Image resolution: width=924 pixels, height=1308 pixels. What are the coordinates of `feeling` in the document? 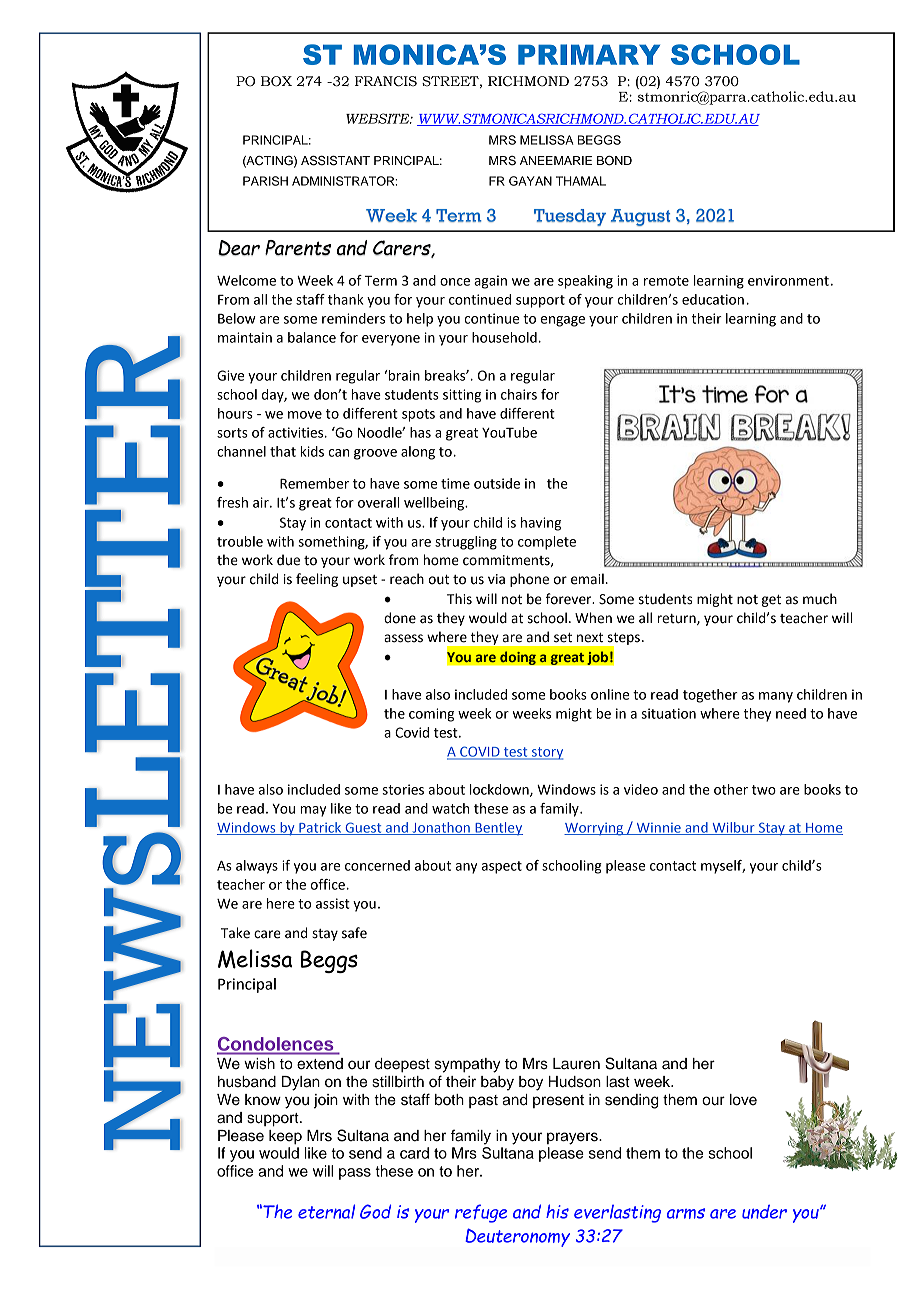 It's located at (317, 580).
